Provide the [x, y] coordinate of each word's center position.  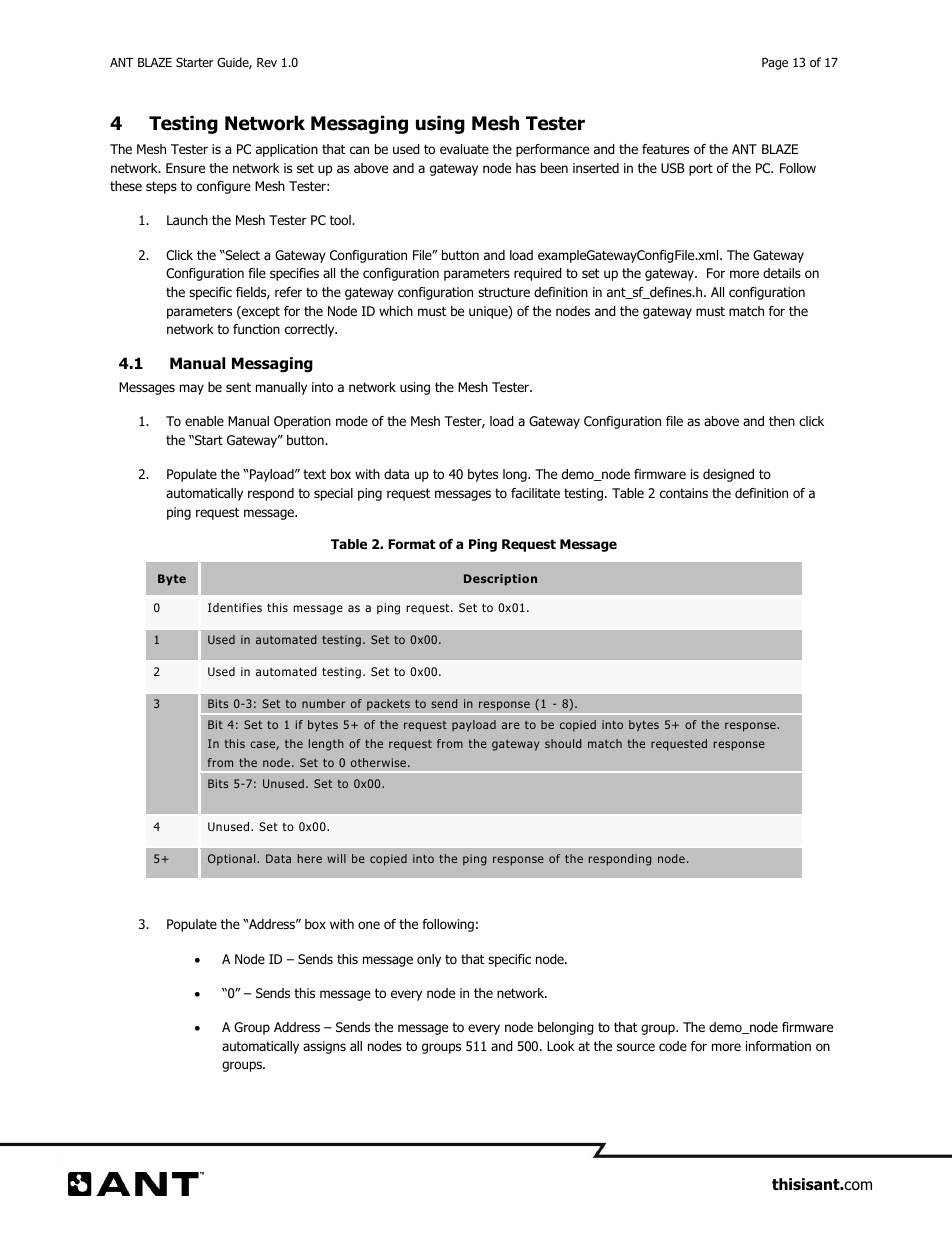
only [429, 960]
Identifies [235, 607]
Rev [267, 62]
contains [684, 493]
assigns [324, 1047]
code [673, 1046]
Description [500, 580]
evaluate [464, 149]
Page [775, 64]
